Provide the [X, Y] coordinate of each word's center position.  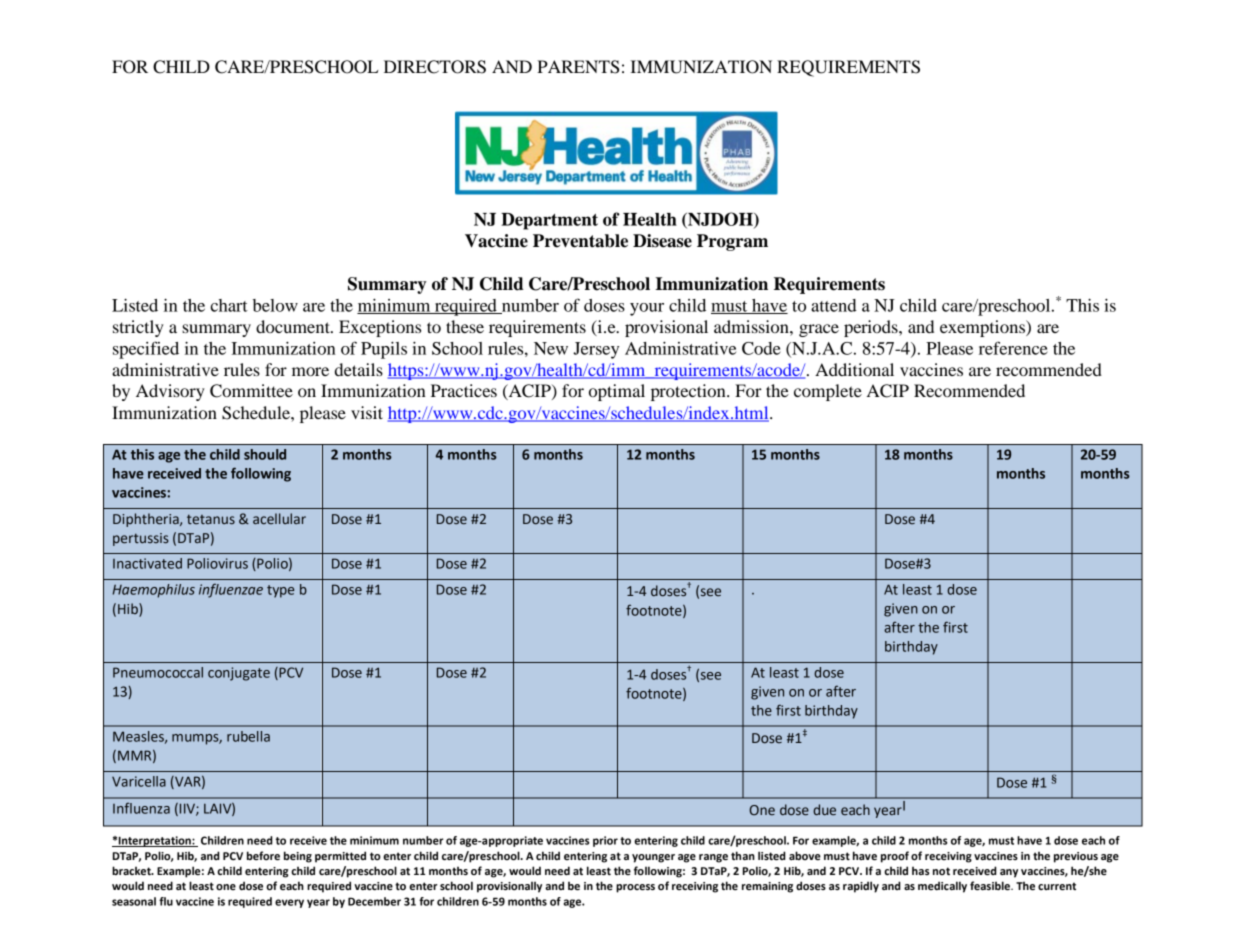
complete [828, 392]
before [263, 856]
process [635, 888]
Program [732, 242]
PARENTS [578, 67]
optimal [617, 392]
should [265, 454]
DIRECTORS [435, 67]
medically [942, 887]
